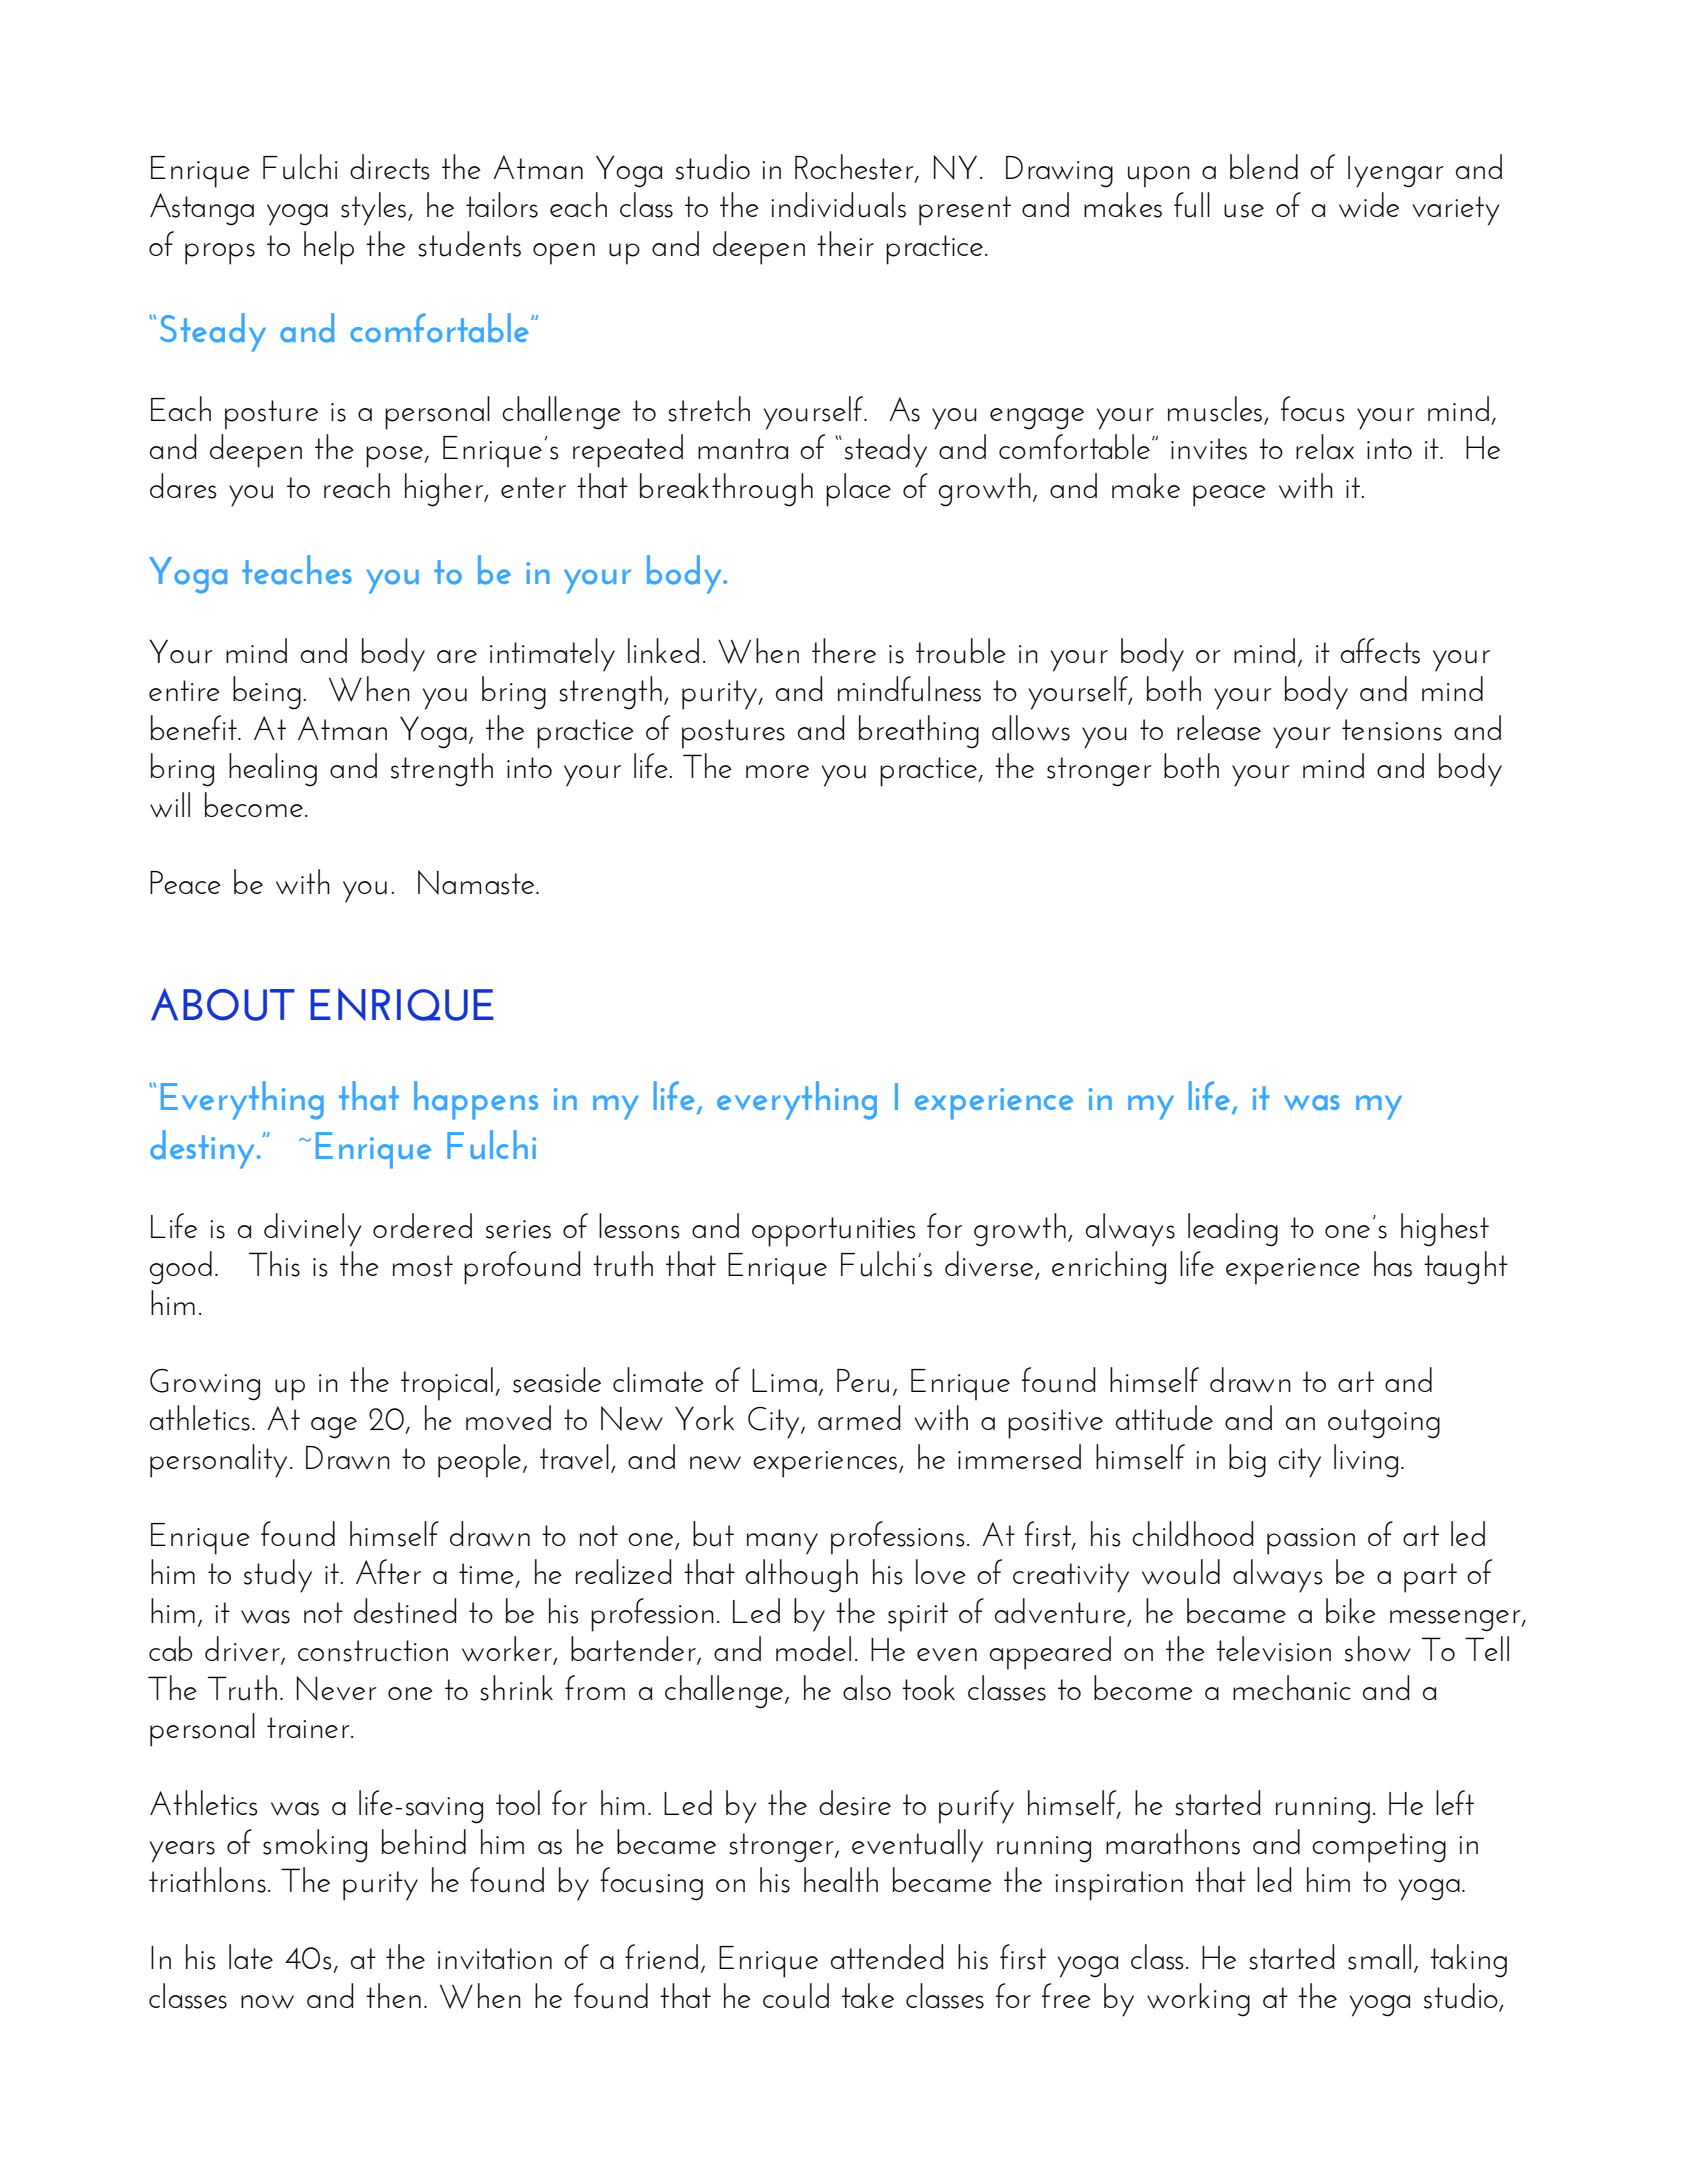 The height and width of the screenshot is (2178, 1683). Describe the element at coordinates (251, 1956) in the screenshot. I see `late` at that location.
